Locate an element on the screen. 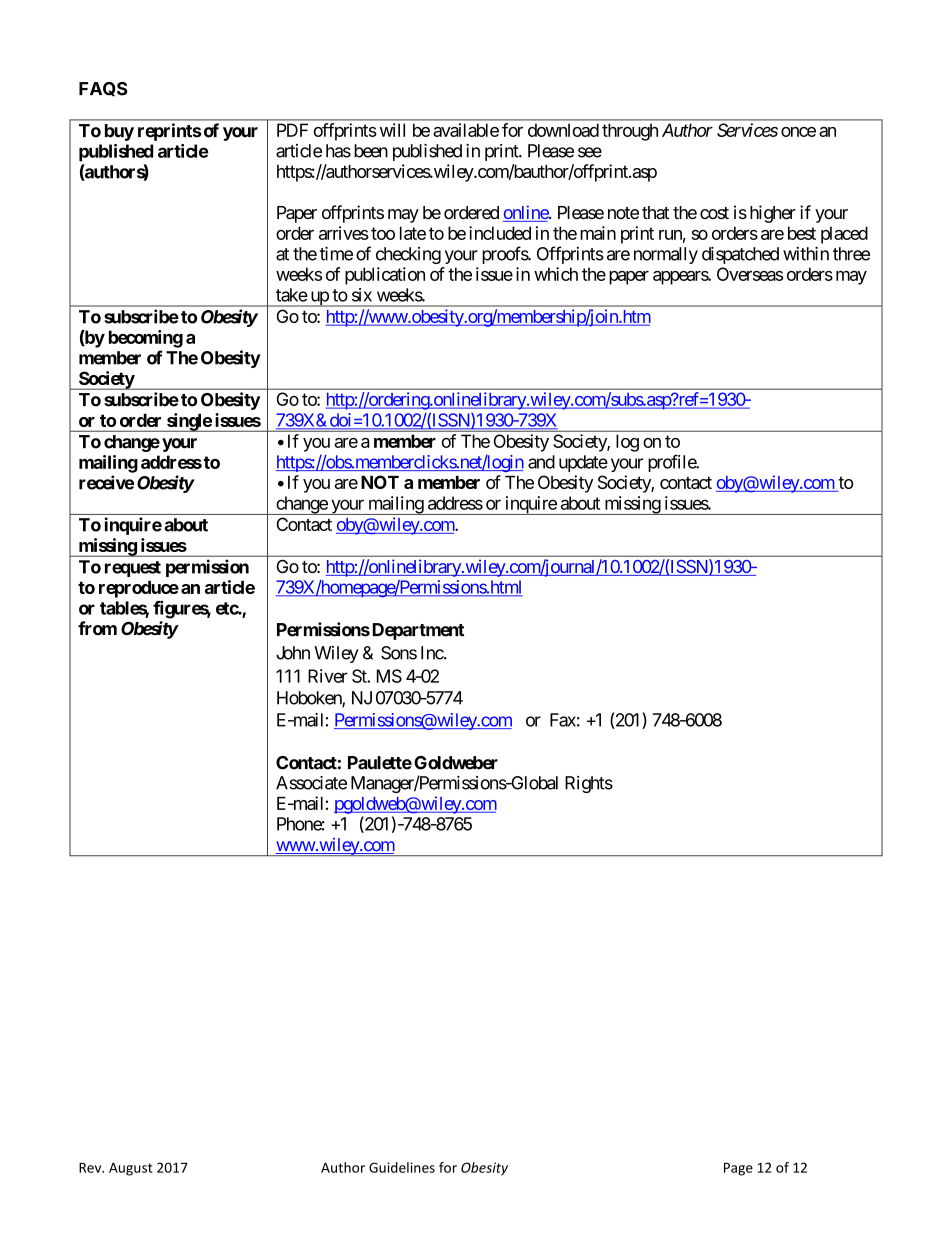 The image size is (952, 1233). August is located at coordinates (130, 1169).
